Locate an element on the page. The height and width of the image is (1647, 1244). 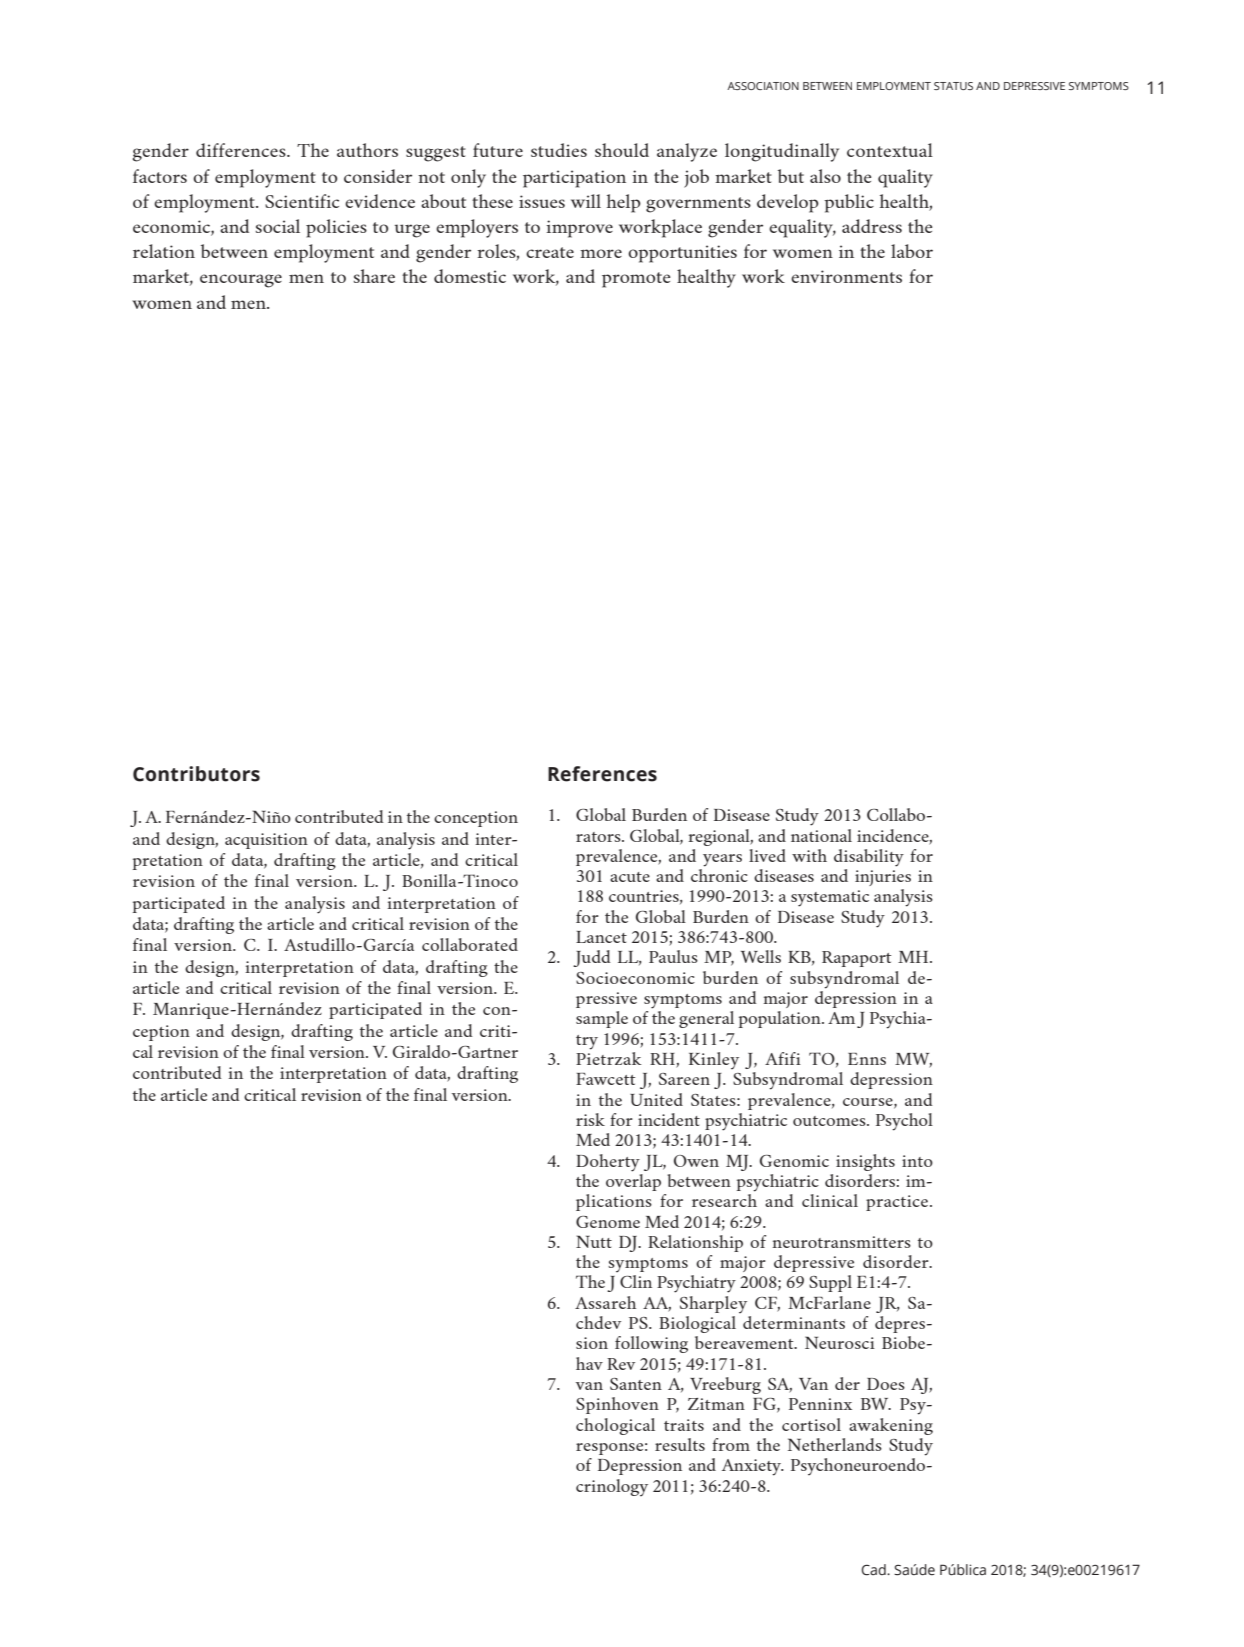
encourage is located at coordinates (241, 281).
